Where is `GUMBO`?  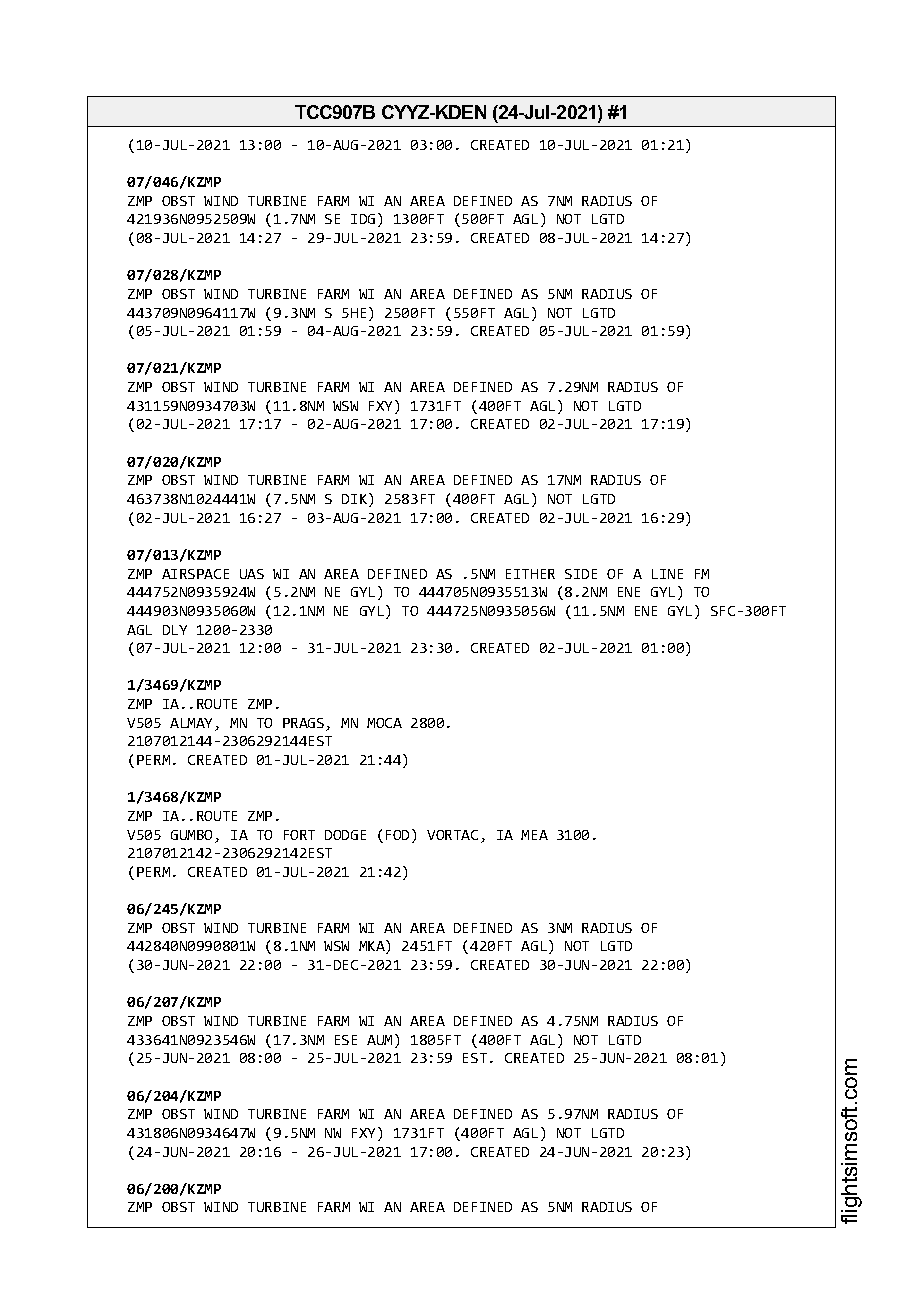
GUMBO is located at coordinates (193, 836).
